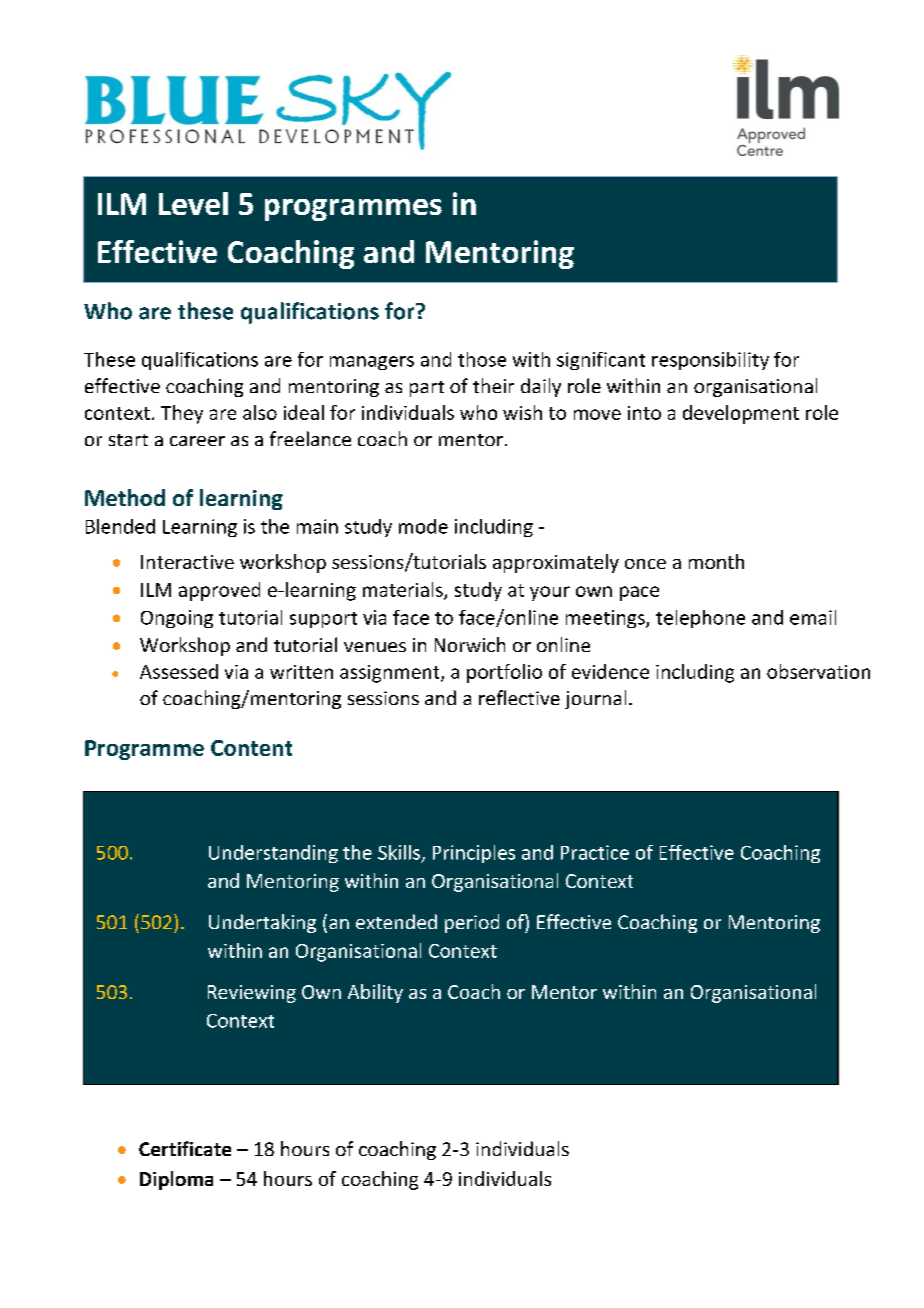  What do you see at coordinates (818, 671) in the screenshot?
I see `observation` at bounding box center [818, 671].
